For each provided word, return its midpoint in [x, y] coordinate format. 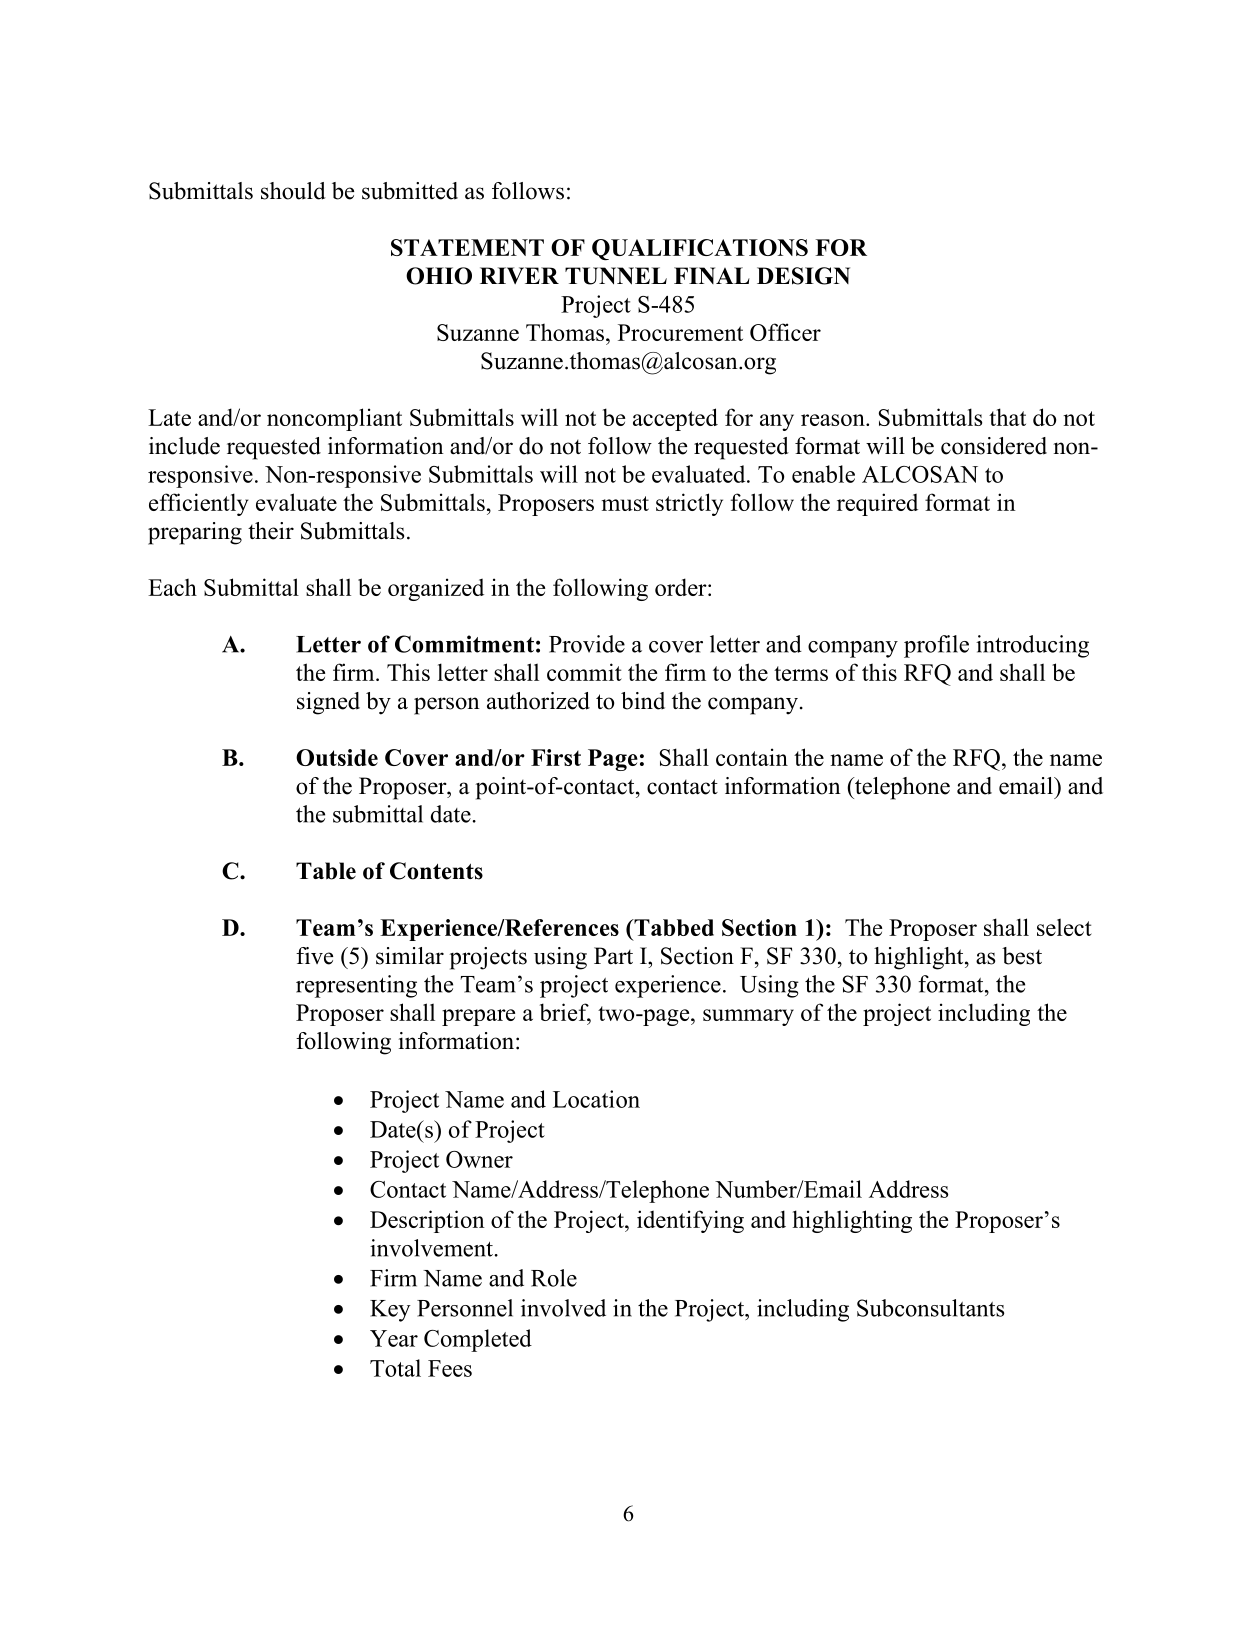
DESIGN [803, 276]
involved [563, 1308]
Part [613, 955]
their [271, 531]
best [1022, 956]
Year [394, 1338]
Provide [587, 644]
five [314, 956]
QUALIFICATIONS [700, 249]
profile [936, 646]
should [293, 191]
